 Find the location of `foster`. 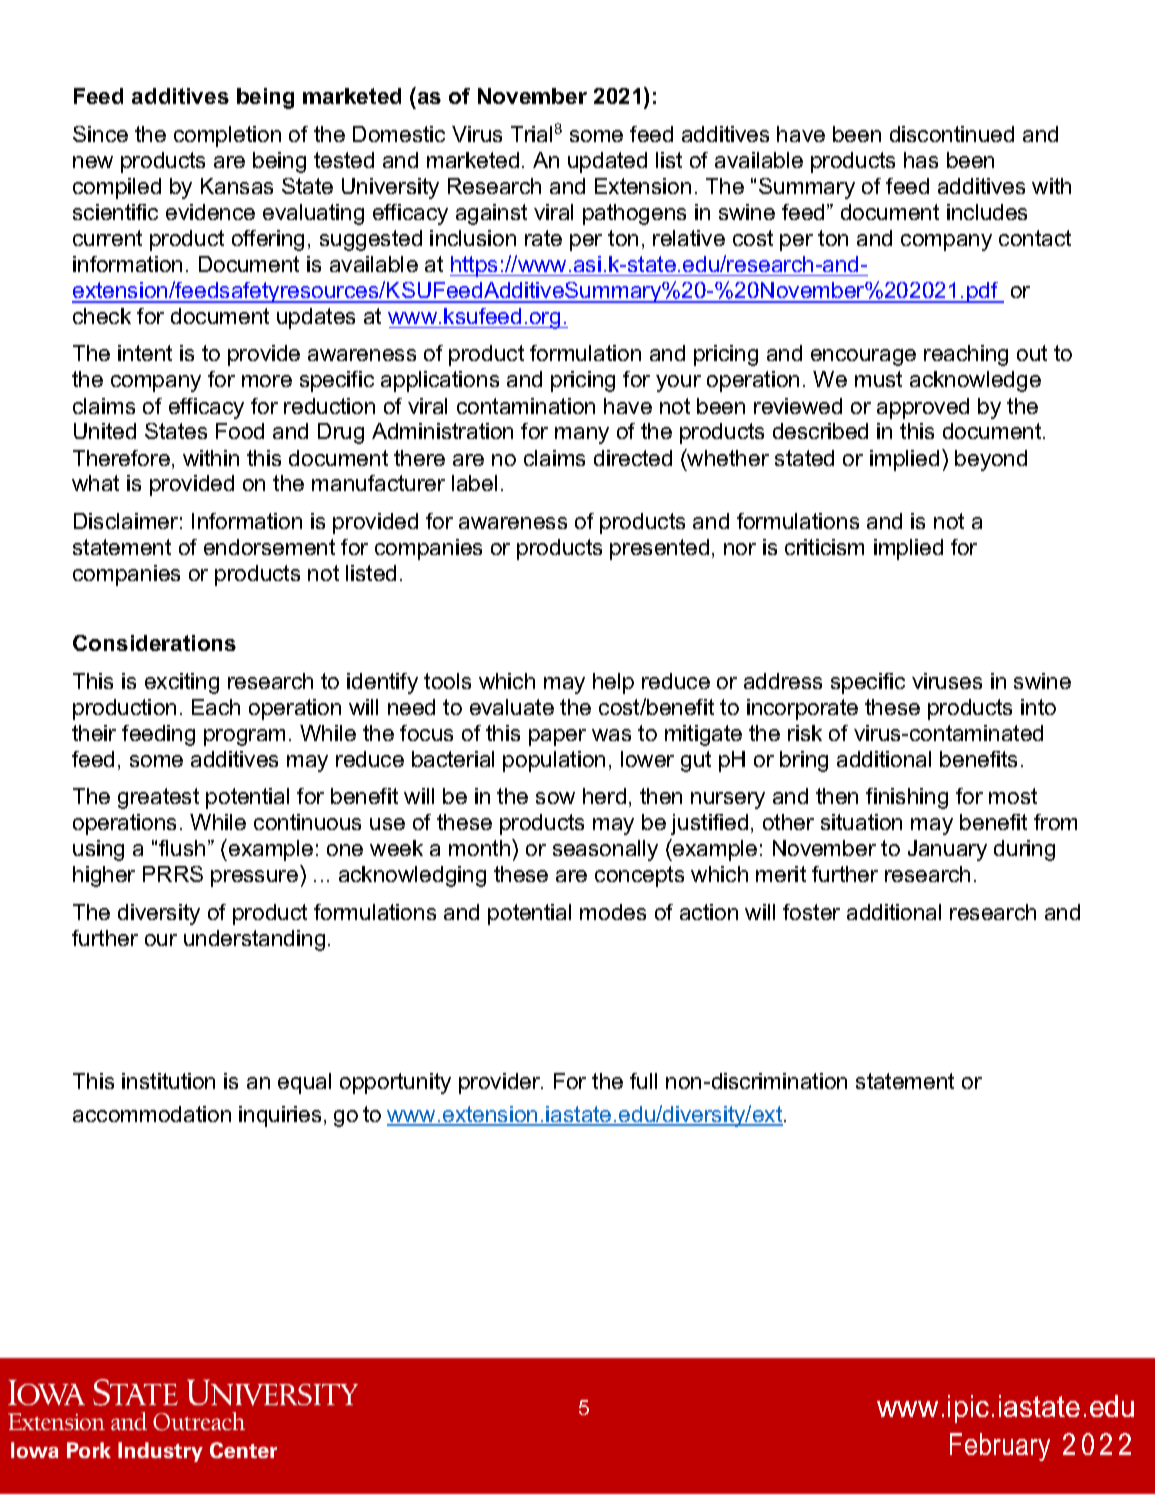

foster is located at coordinates (811, 912).
